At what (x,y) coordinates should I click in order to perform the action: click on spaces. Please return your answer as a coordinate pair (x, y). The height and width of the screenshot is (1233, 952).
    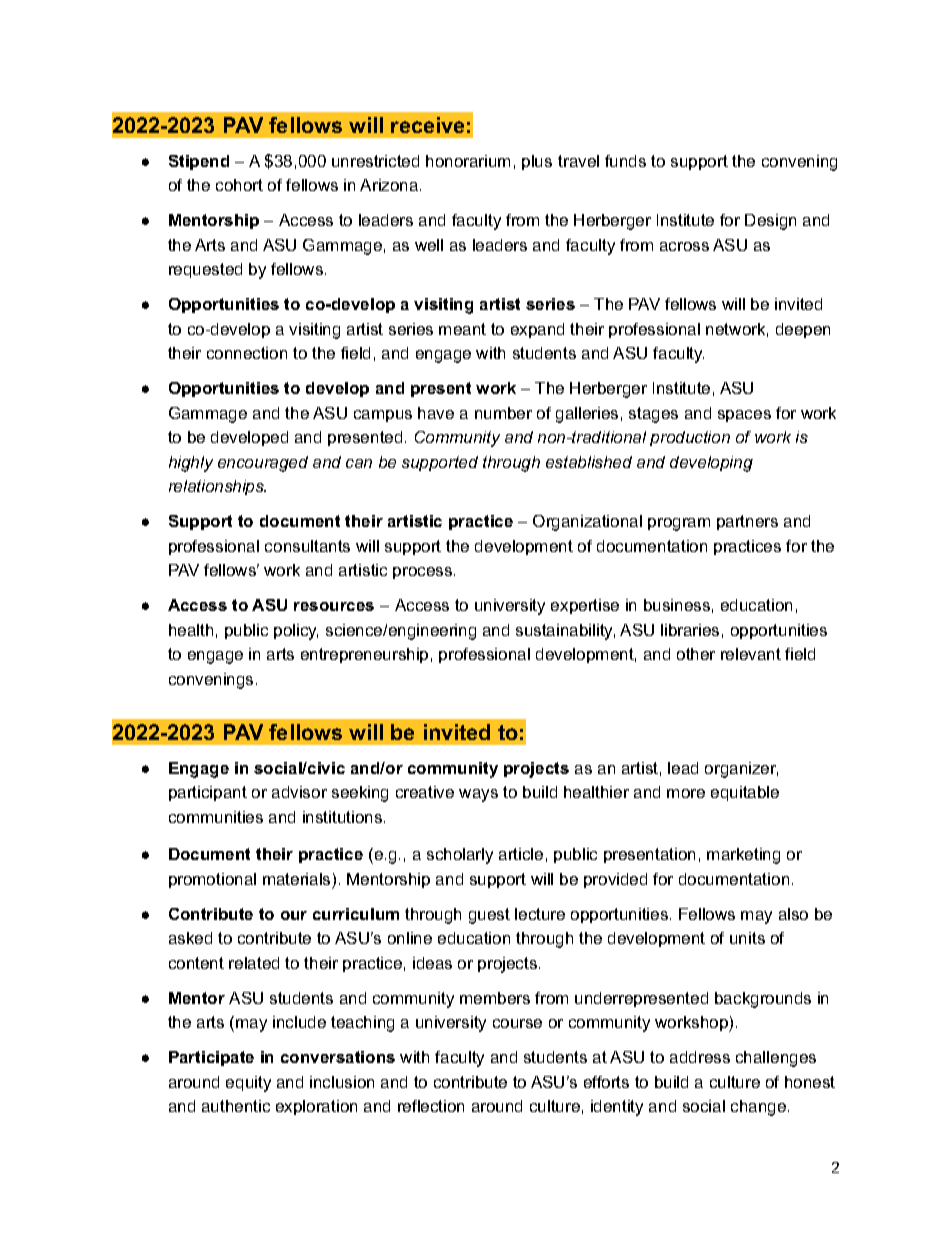
    Looking at the image, I should click on (744, 416).
